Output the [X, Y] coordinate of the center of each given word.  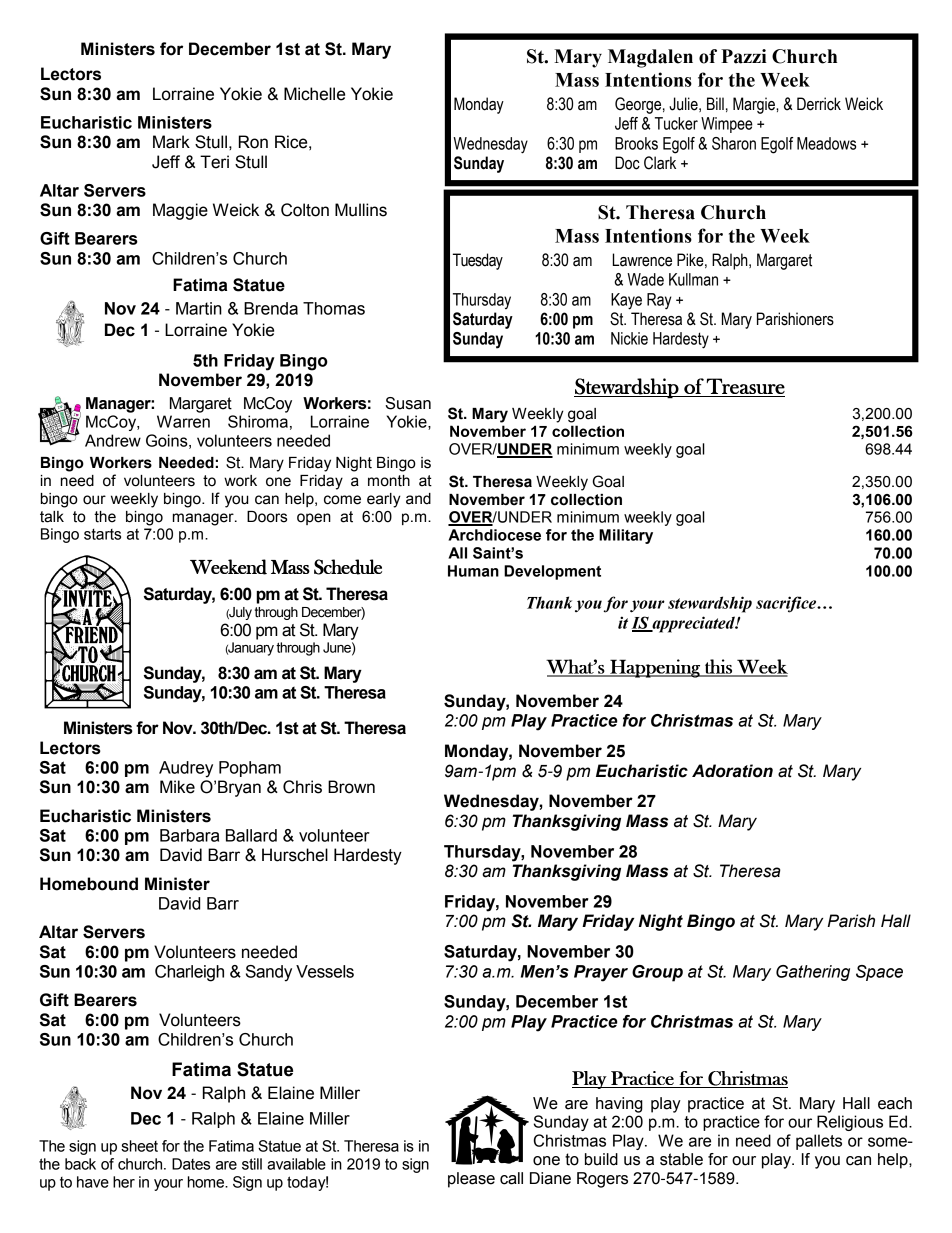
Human [473, 571]
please [471, 1180]
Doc [627, 163]
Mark [171, 142]
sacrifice [787, 604]
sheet [139, 1146]
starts [102, 534]
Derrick [819, 104]
